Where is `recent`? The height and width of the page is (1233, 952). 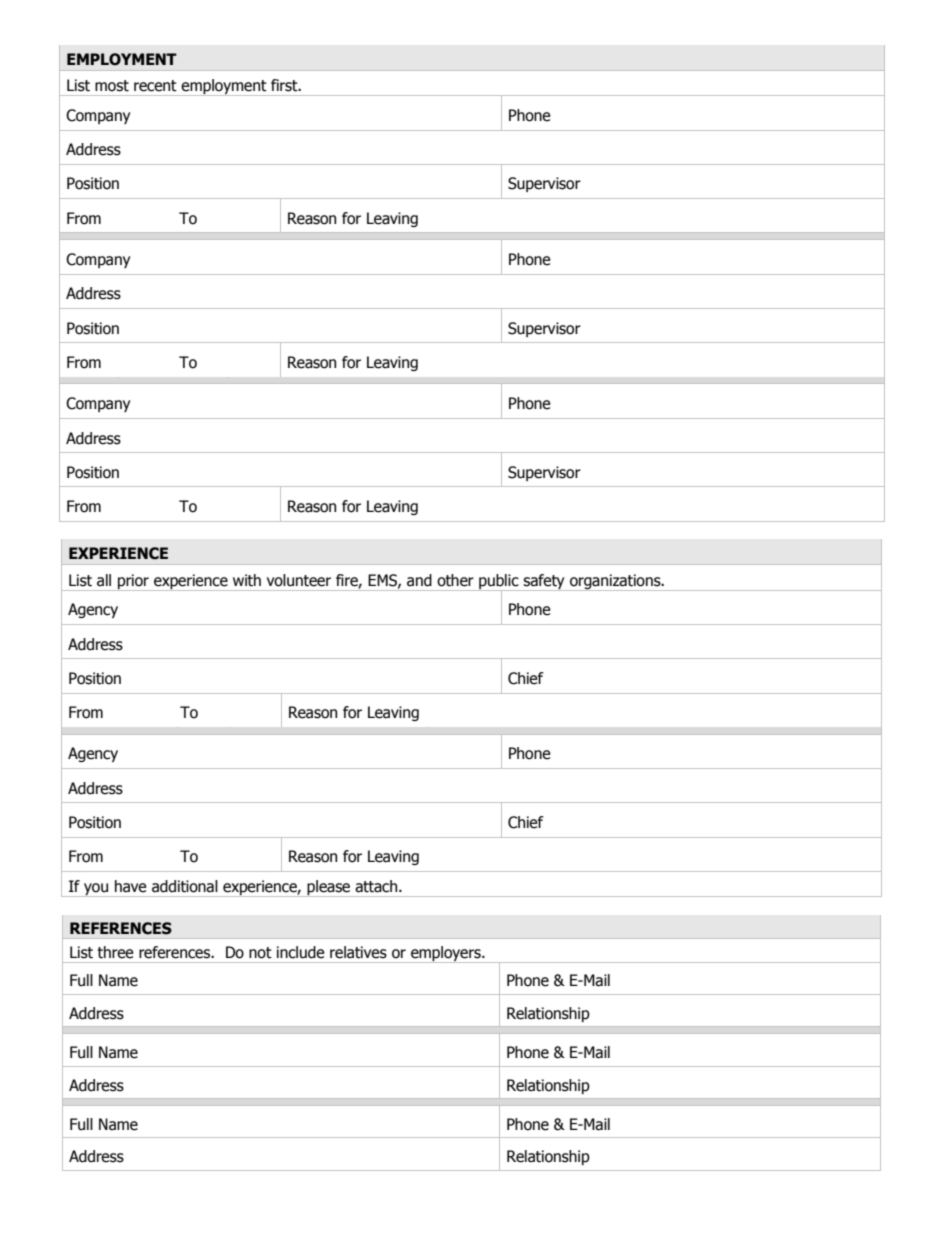
recent is located at coordinates (155, 86).
